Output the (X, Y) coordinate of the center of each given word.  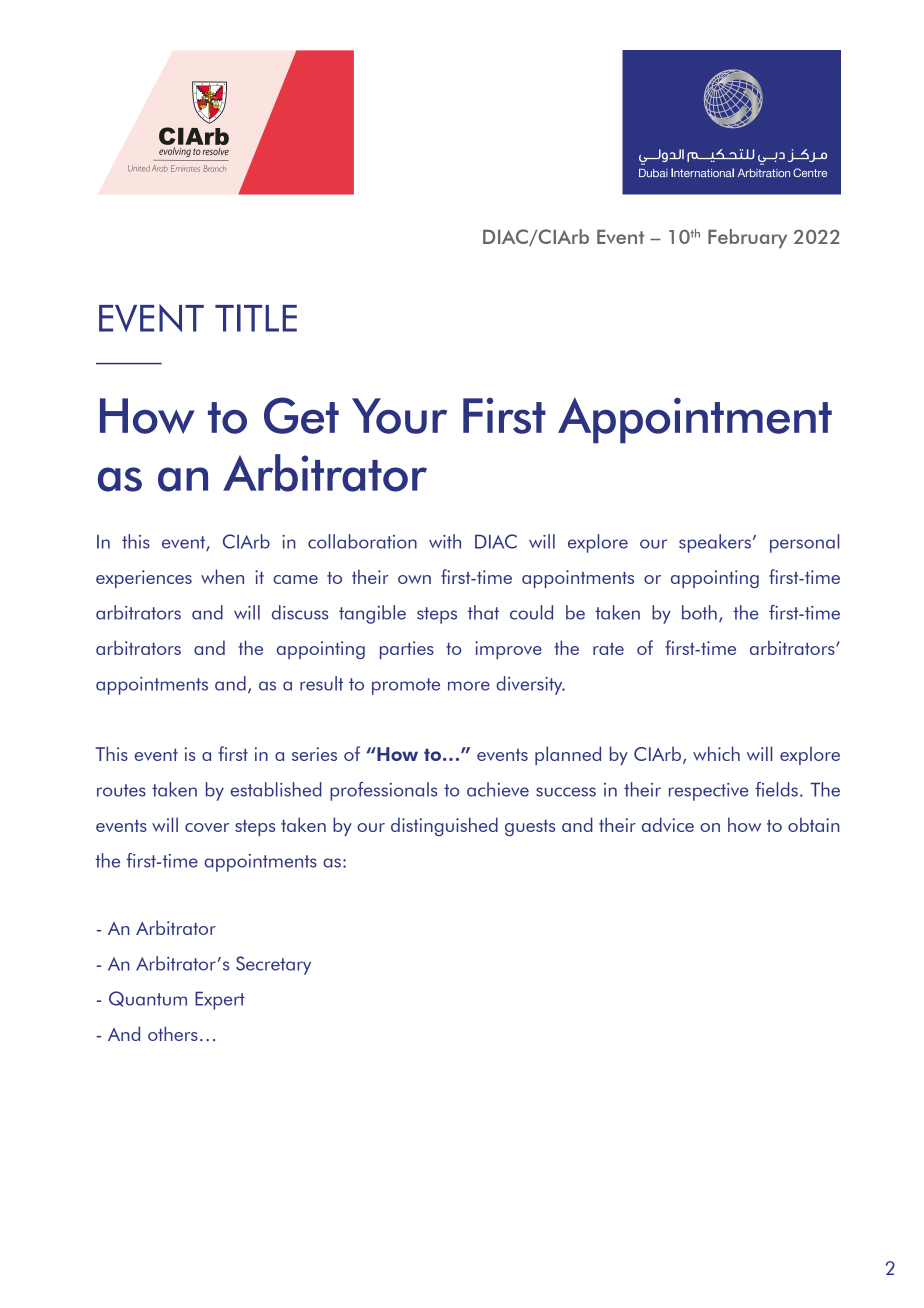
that (483, 612)
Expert (220, 1000)
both (699, 612)
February (747, 239)
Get (301, 415)
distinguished (444, 826)
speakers (716, 543)
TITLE (256, 318)
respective (709, 792)
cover (207, 827)
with (445, 541)
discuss (300, 612)
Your (399, 416)
